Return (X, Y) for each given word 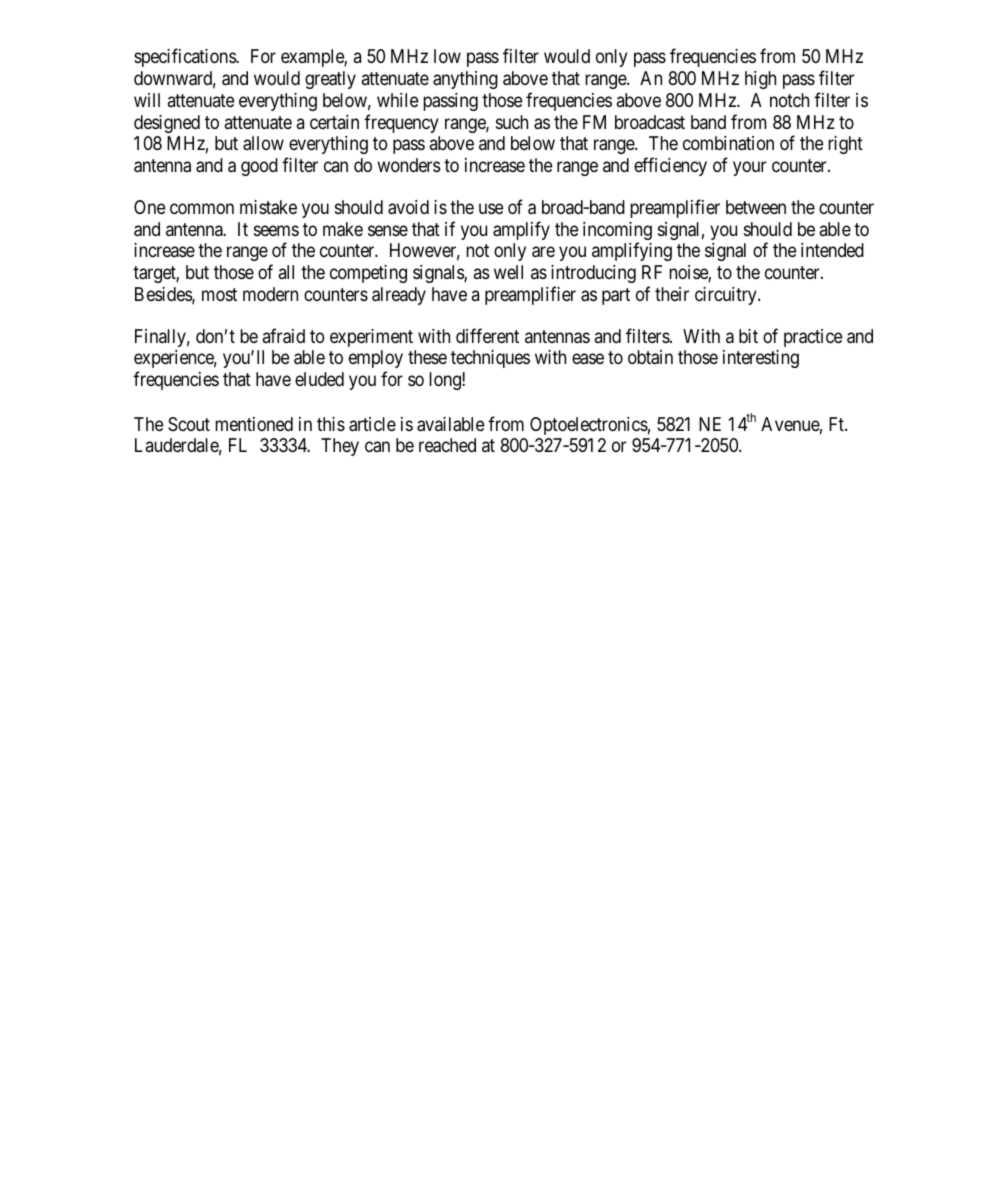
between (756, 207)
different (487, 335)
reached (447, 445)
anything (465, 80)
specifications (185, 57)
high (760, 80)
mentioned (254, 424)
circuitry (727, 296)
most (219, 294)
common (202, 208)
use (491, 208)
